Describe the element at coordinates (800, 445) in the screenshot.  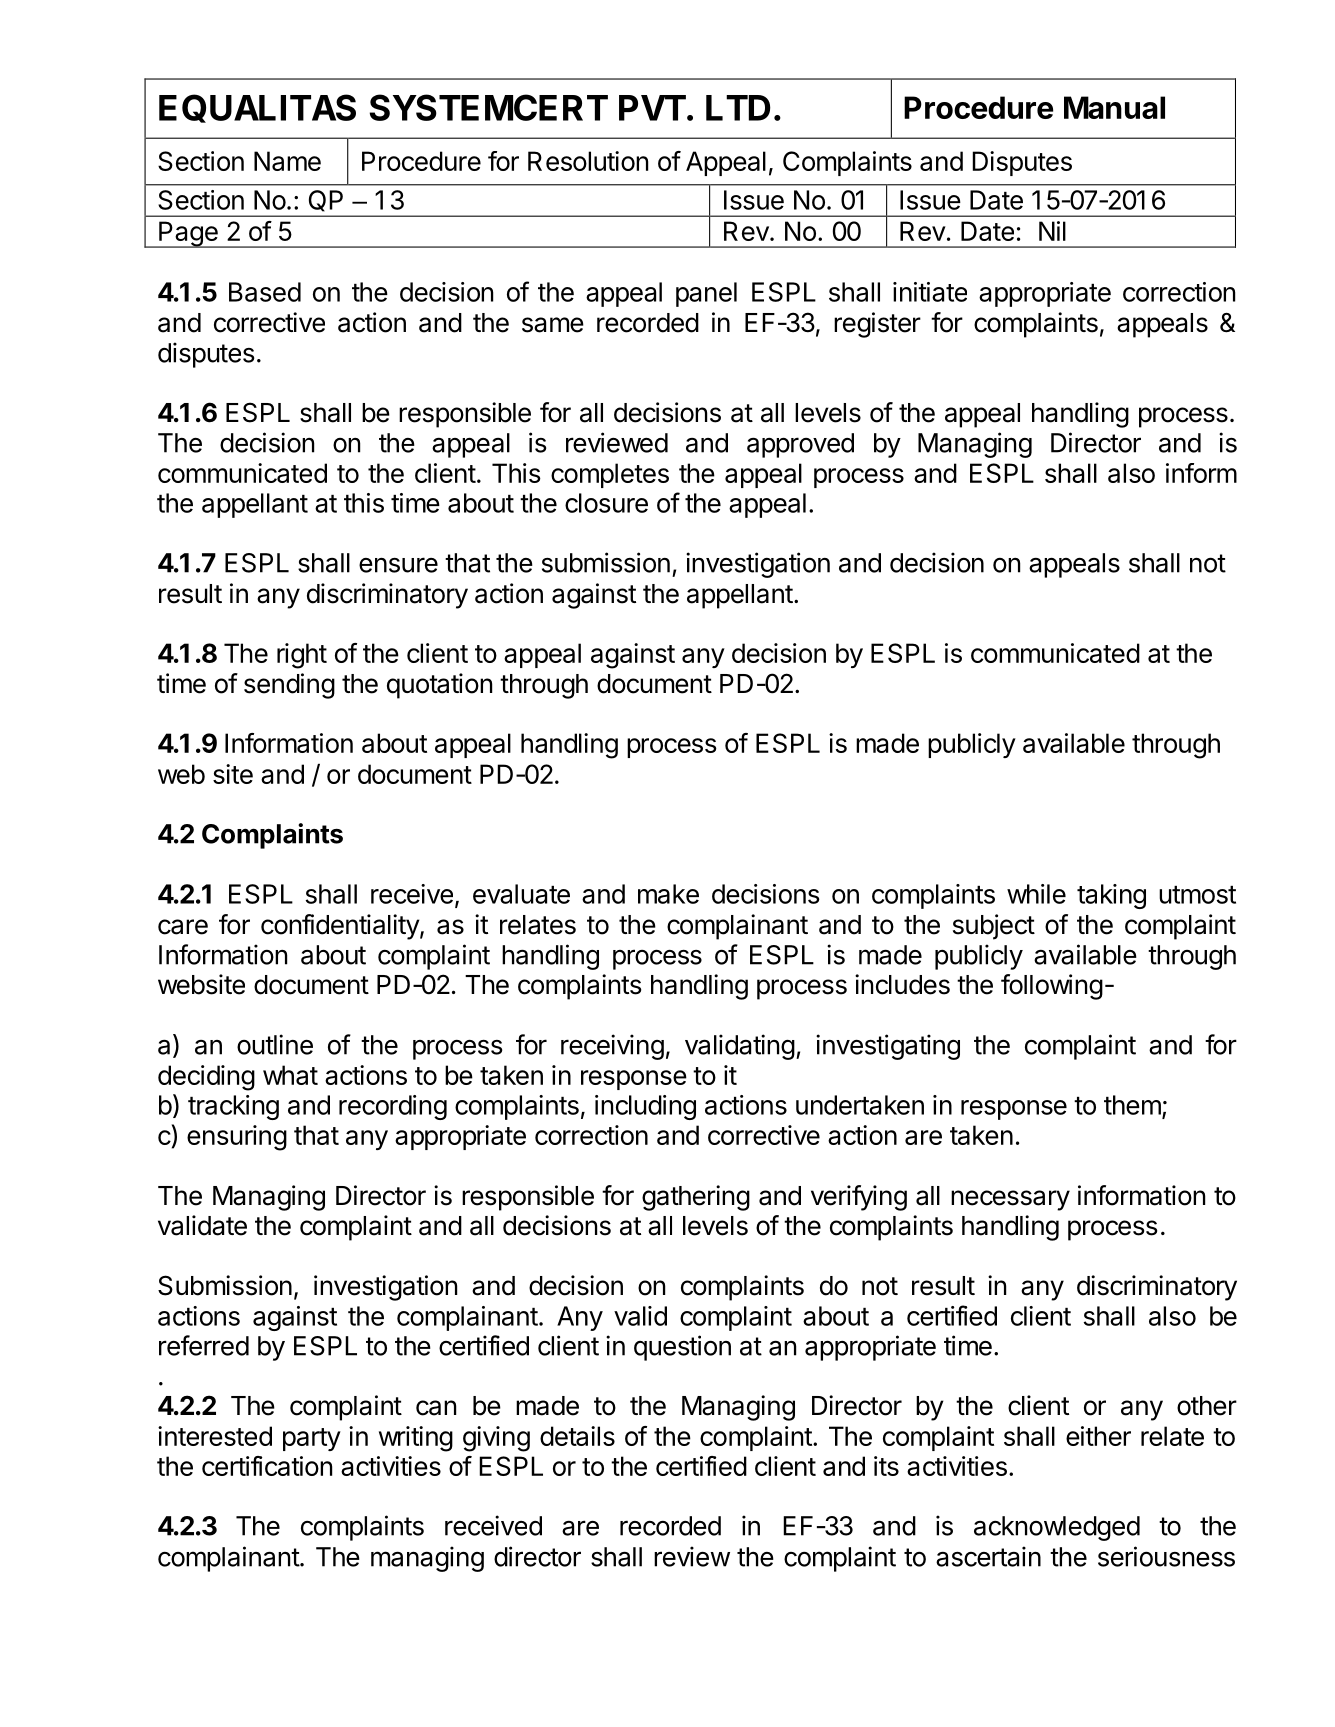
I see `approved` at that location.
